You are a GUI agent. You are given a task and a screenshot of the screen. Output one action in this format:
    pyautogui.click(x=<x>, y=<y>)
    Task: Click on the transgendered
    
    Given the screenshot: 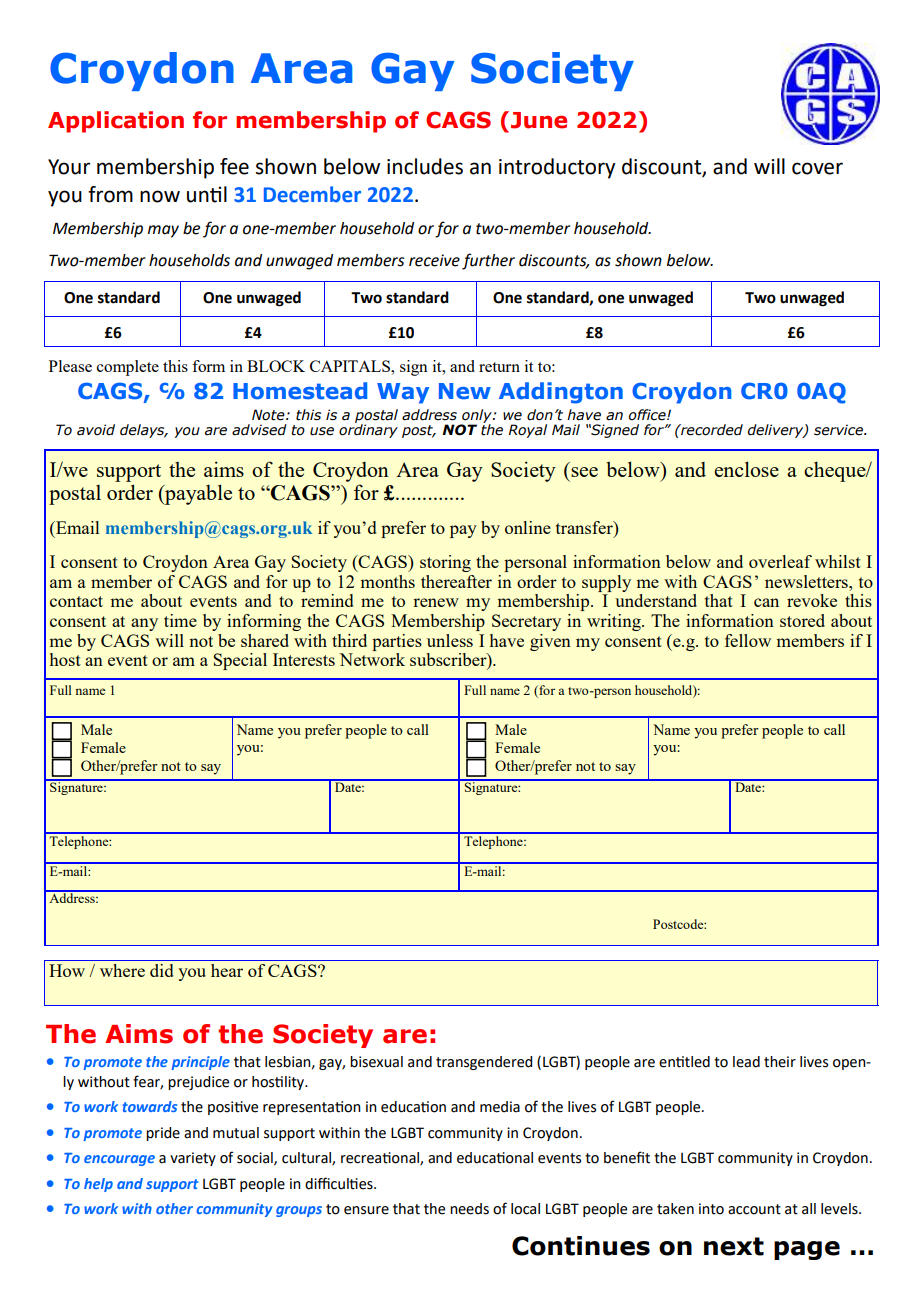 What is the action you would take?
    pyautogui.click(x=484, y=1063)
